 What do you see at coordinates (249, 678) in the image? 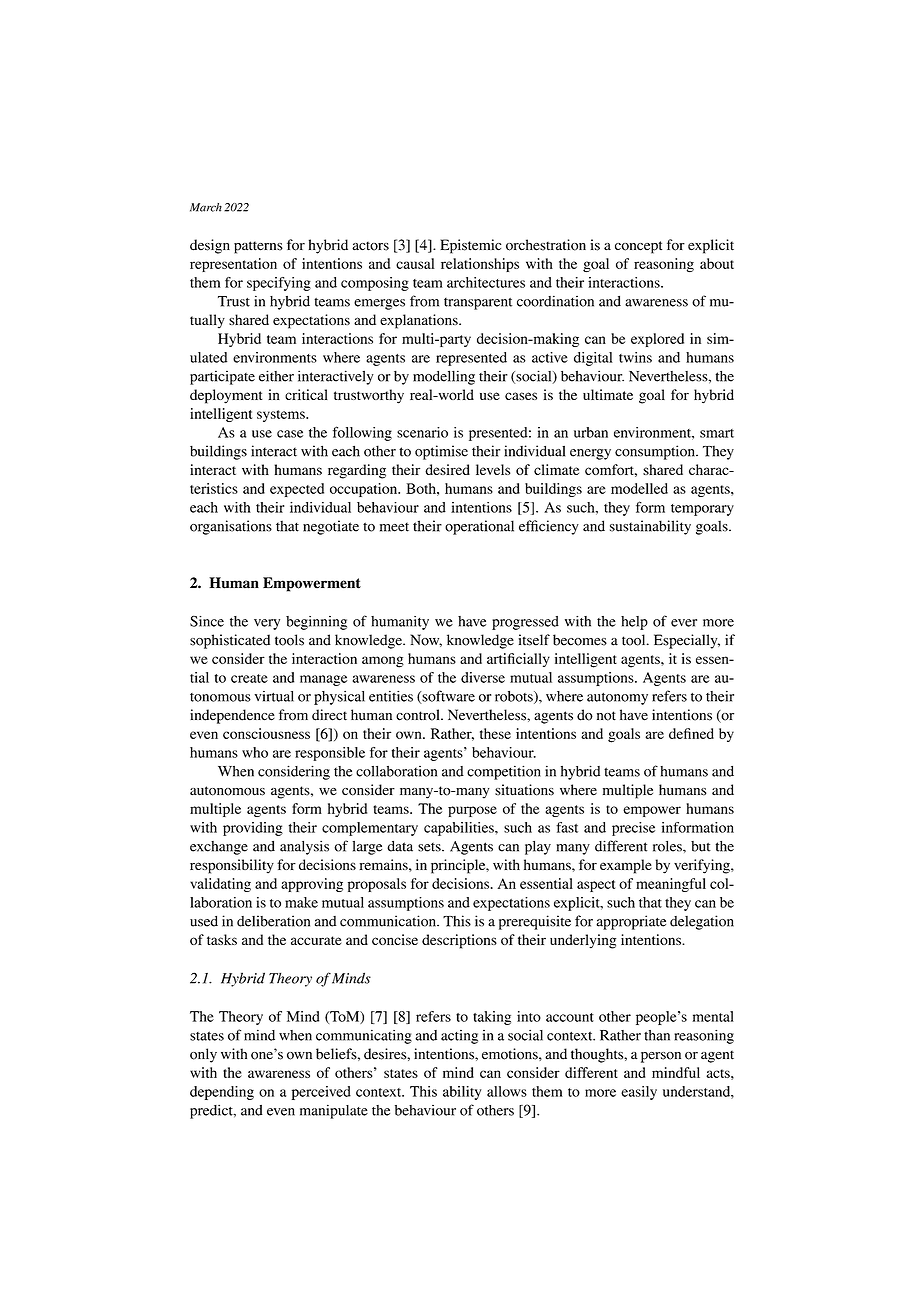
I see `create` at bounding box center [249, 678].
